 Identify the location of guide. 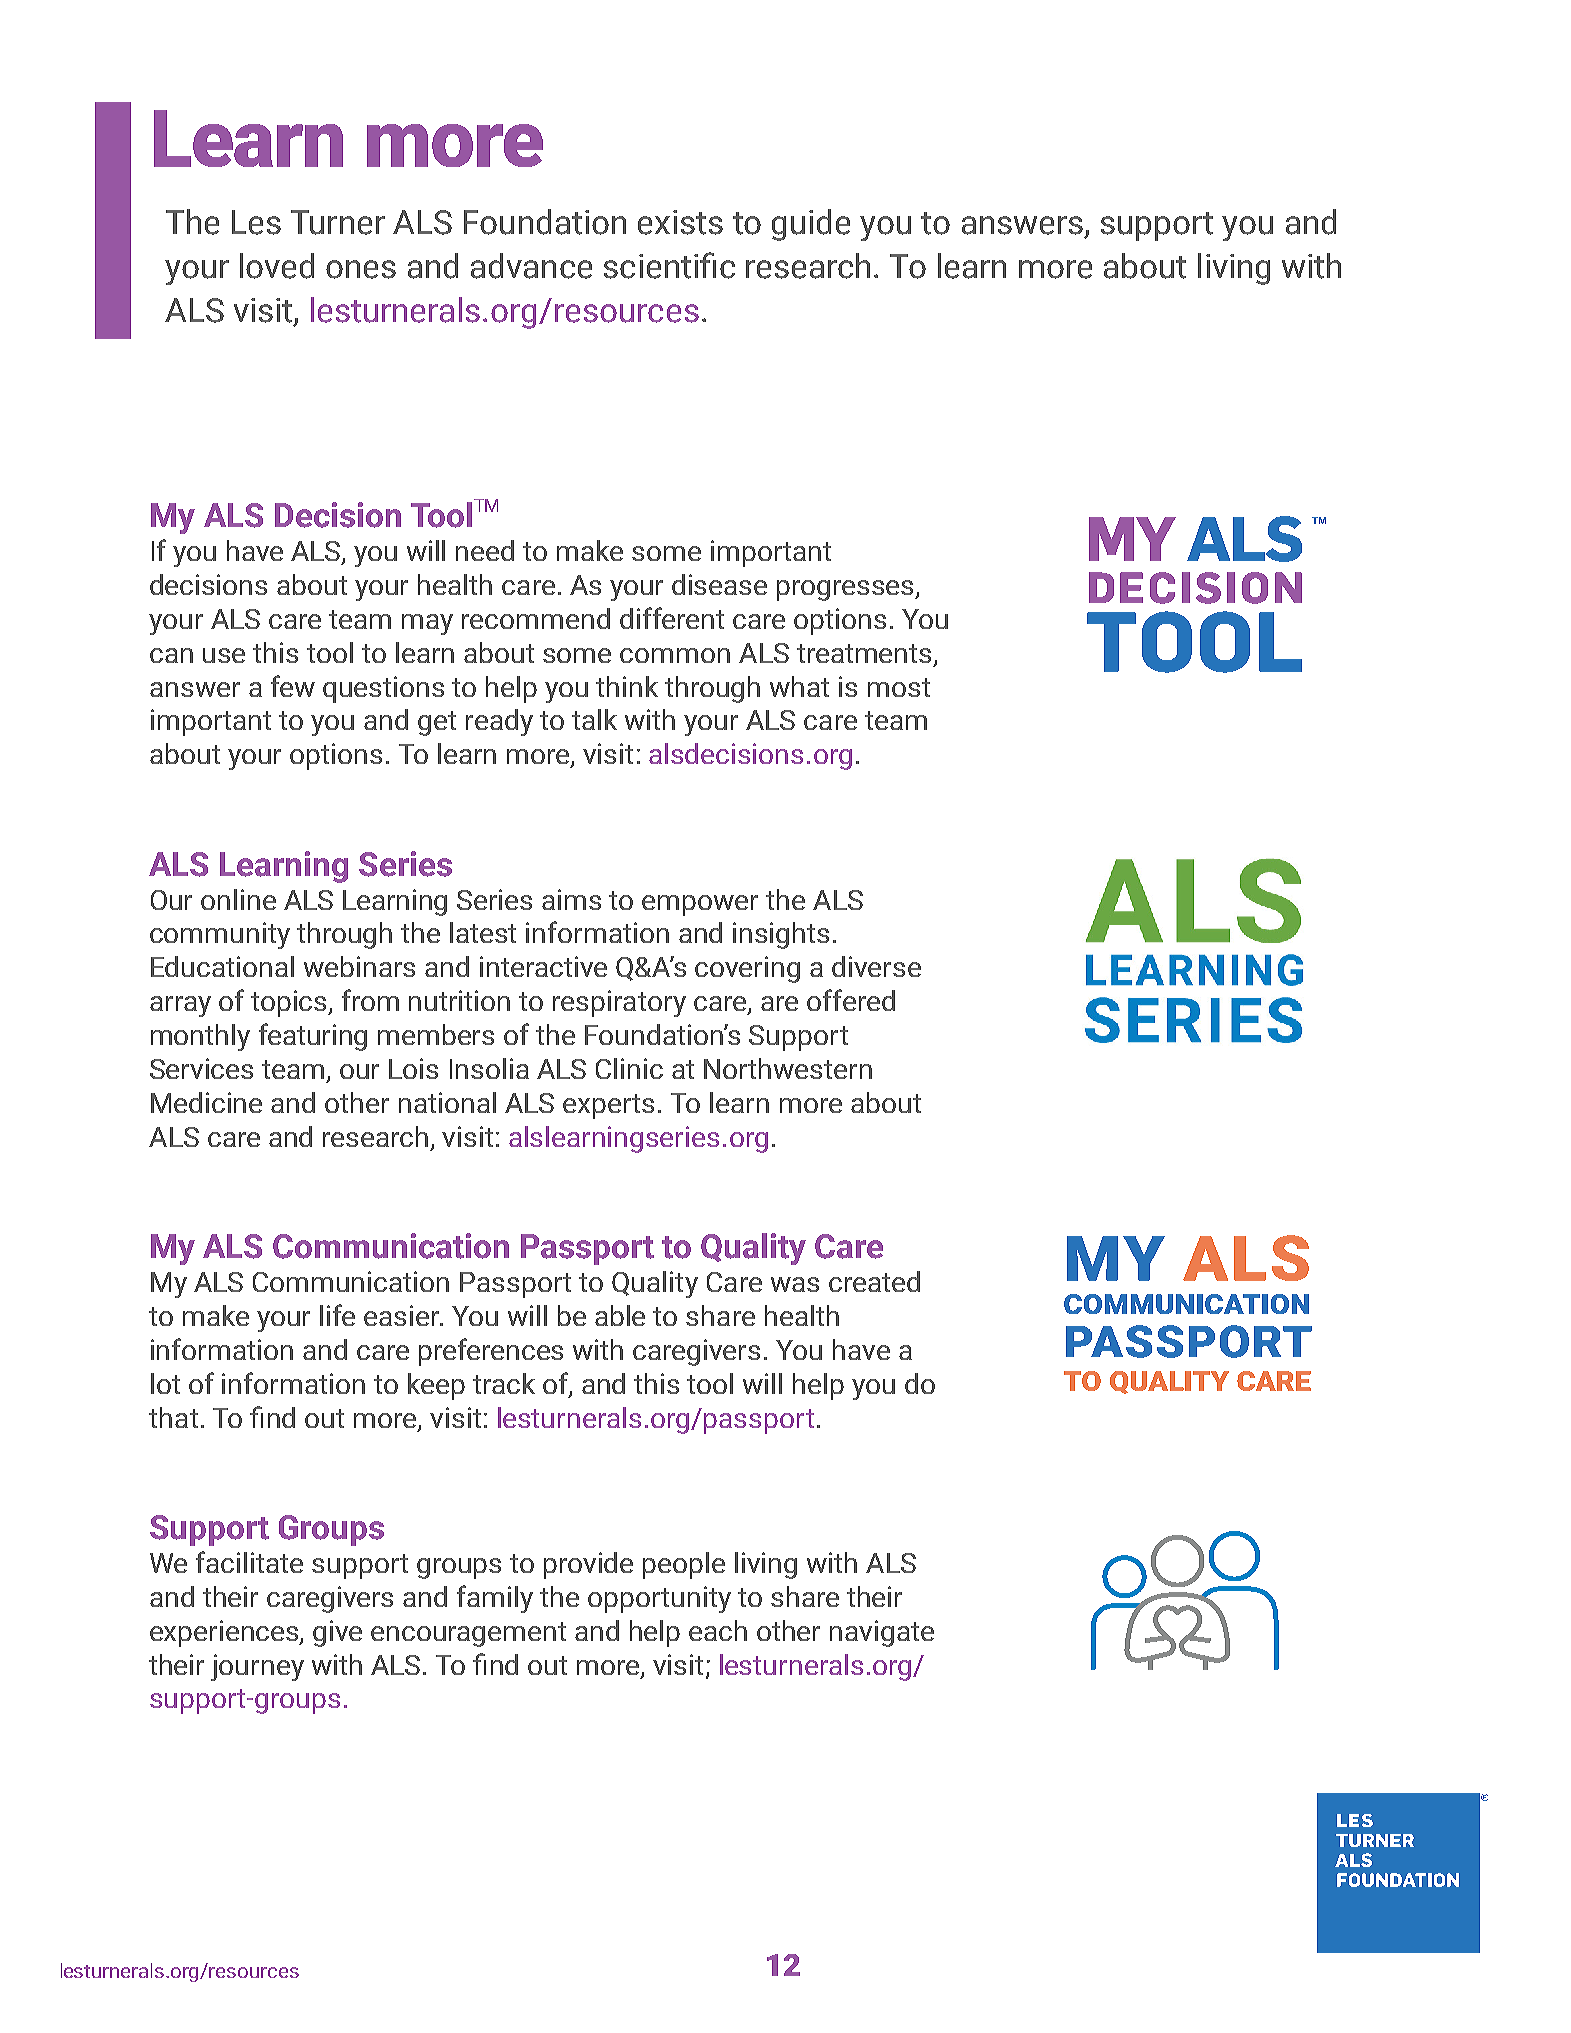
(811, 225).
